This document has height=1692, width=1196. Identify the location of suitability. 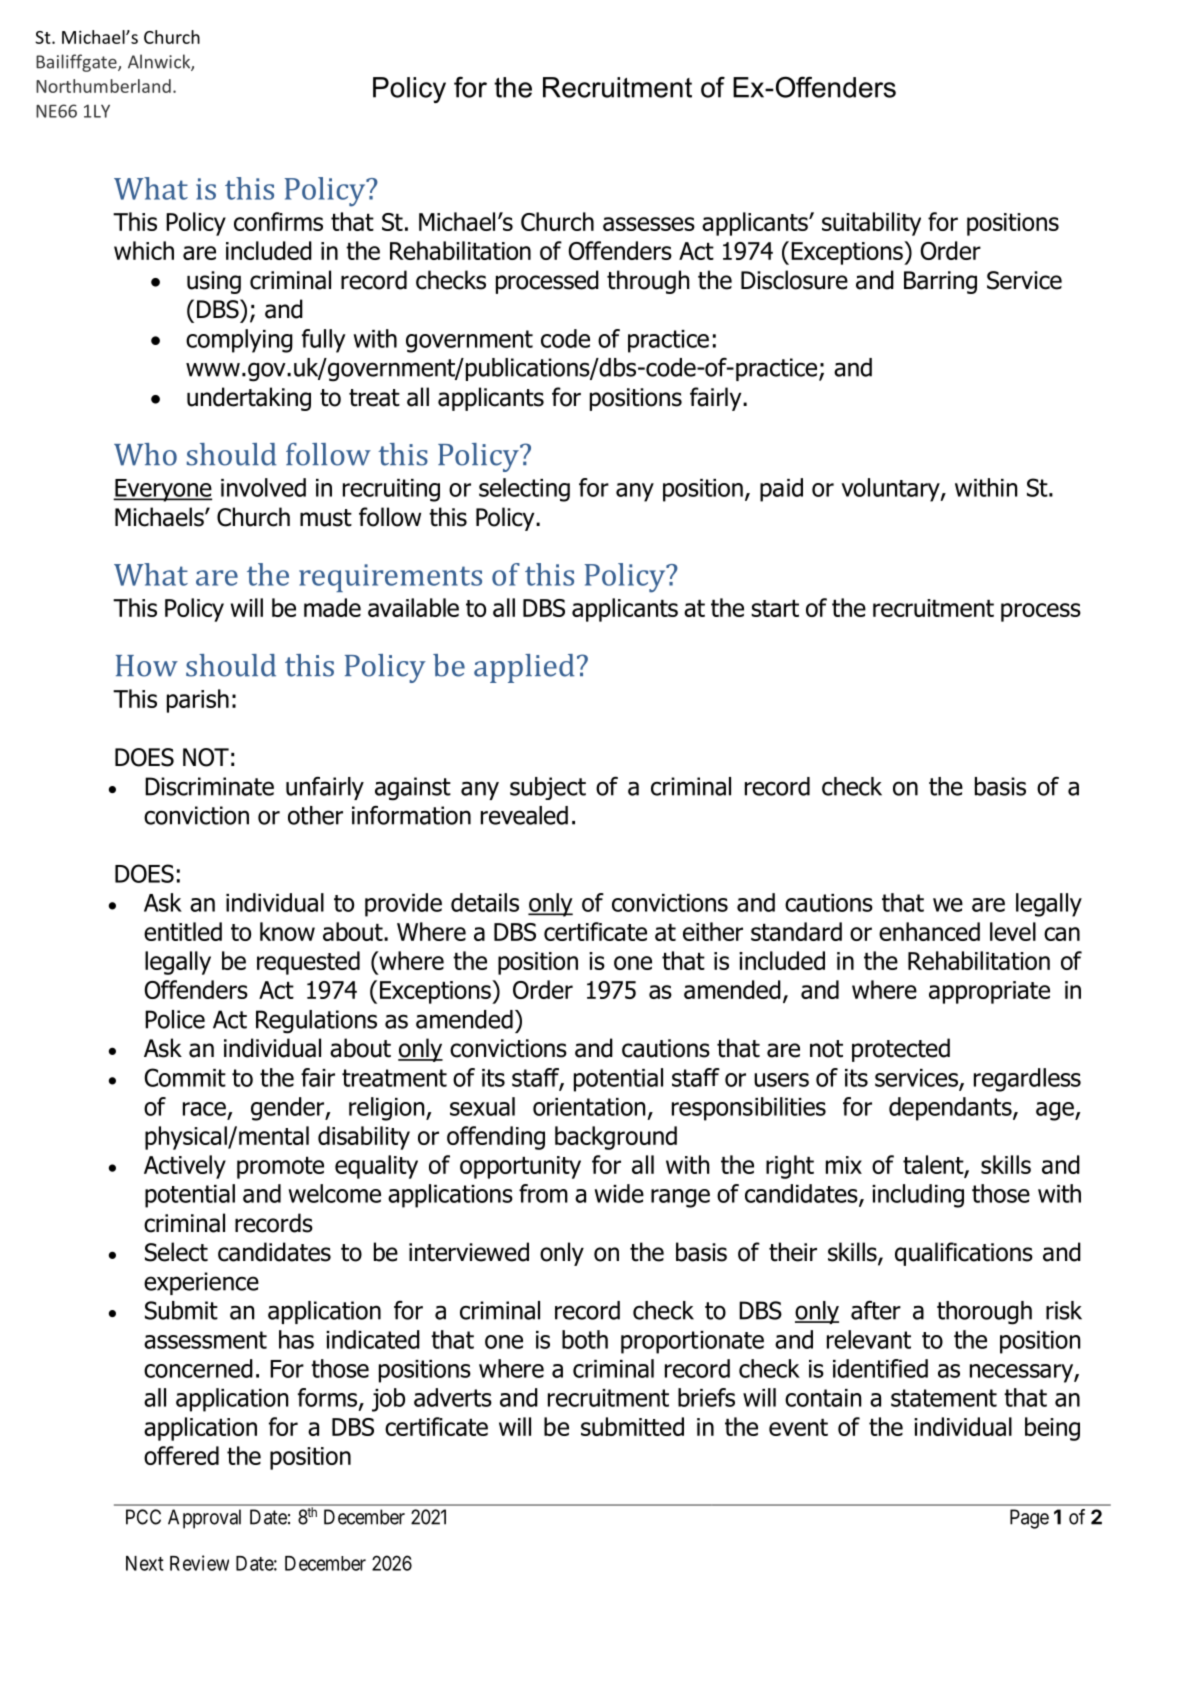
(871, 224).
